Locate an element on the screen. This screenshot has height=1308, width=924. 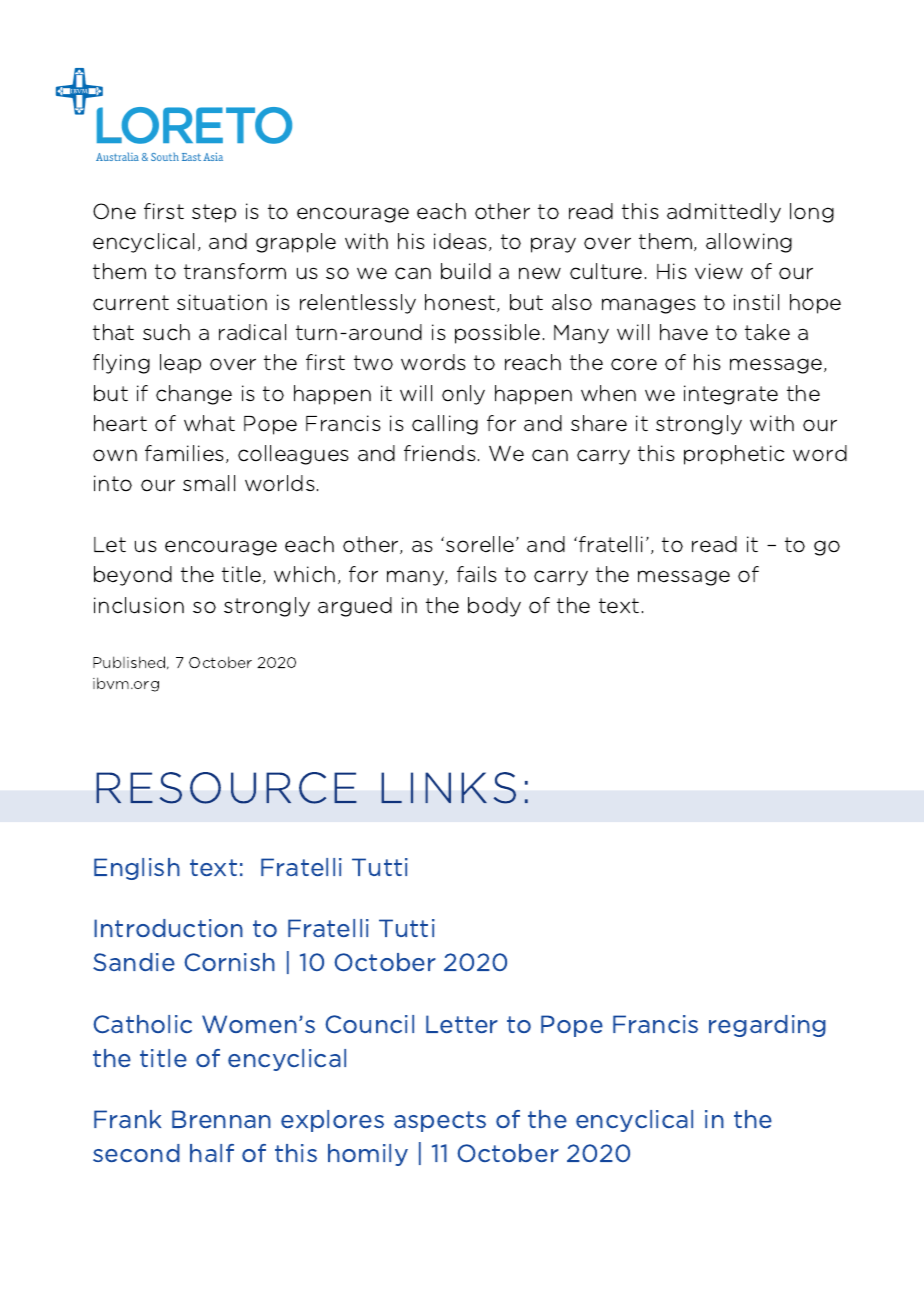
Brennan is located at coordinates (221, 1119).
